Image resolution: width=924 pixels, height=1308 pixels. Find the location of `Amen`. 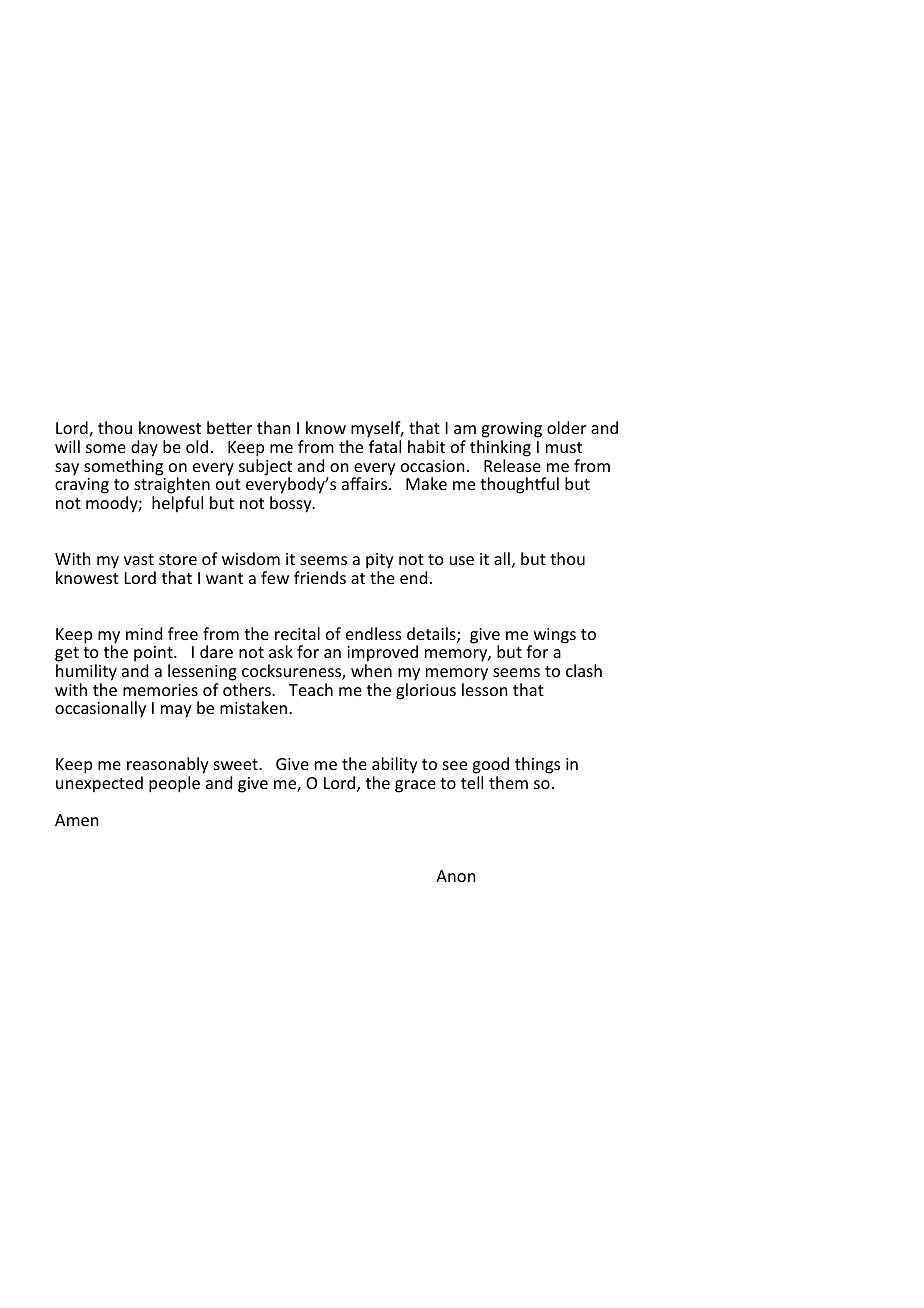

Amen is located at coordinates (76, 820).
